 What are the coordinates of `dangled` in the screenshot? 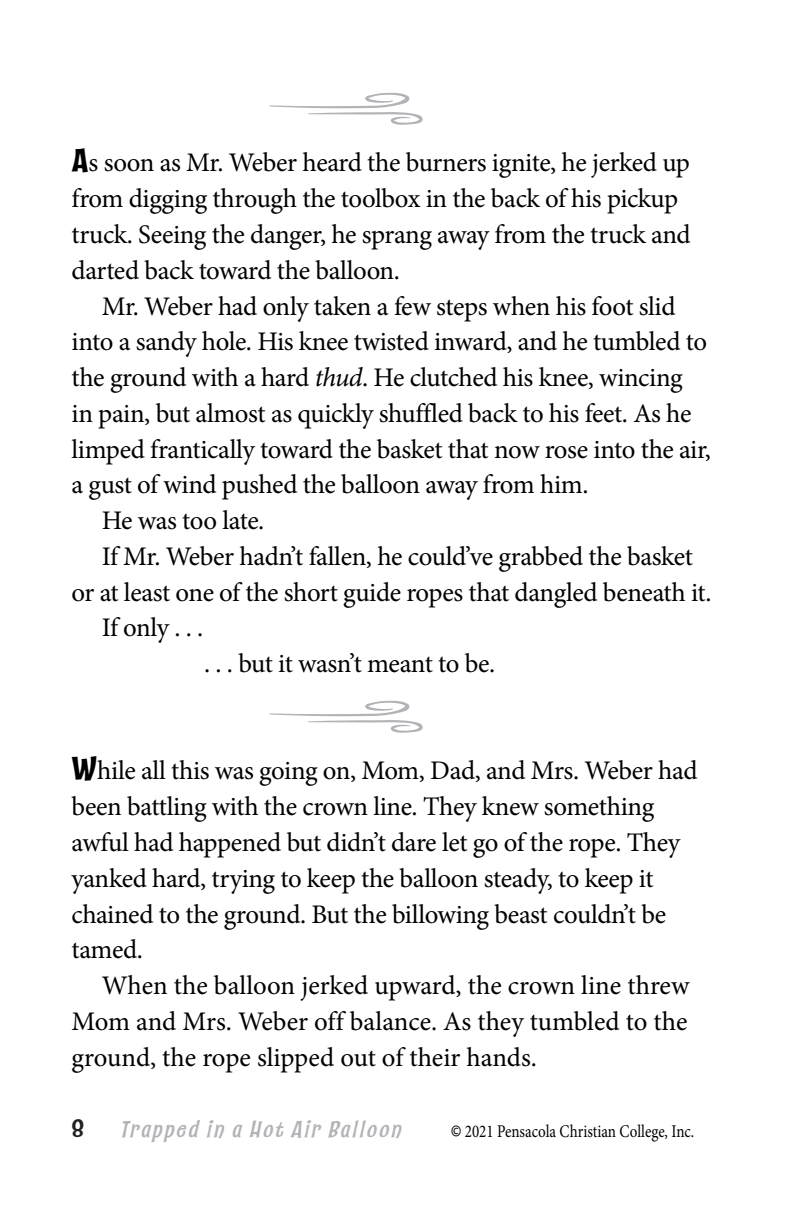 It's located at (556, 595).
